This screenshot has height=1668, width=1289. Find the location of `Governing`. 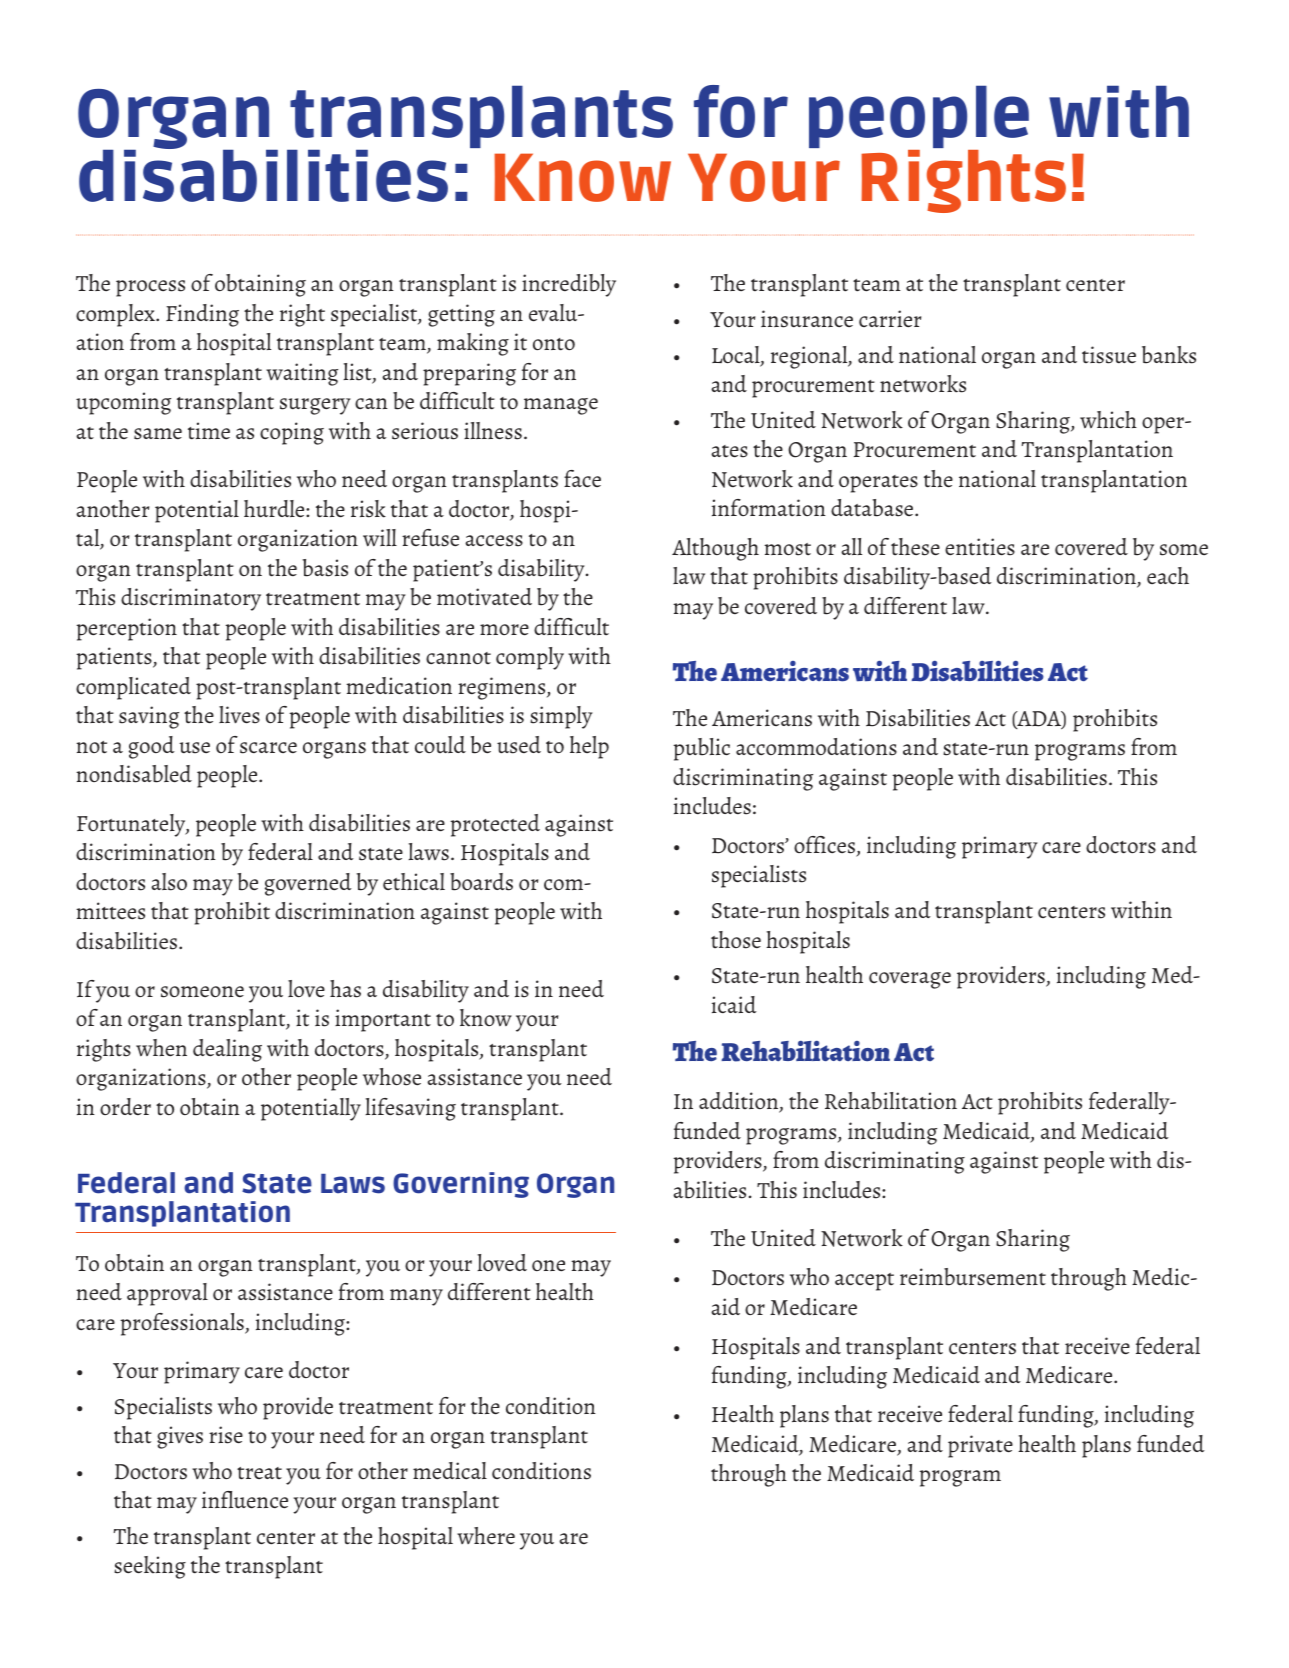

Governing is located at coordinates (461, 1185).
